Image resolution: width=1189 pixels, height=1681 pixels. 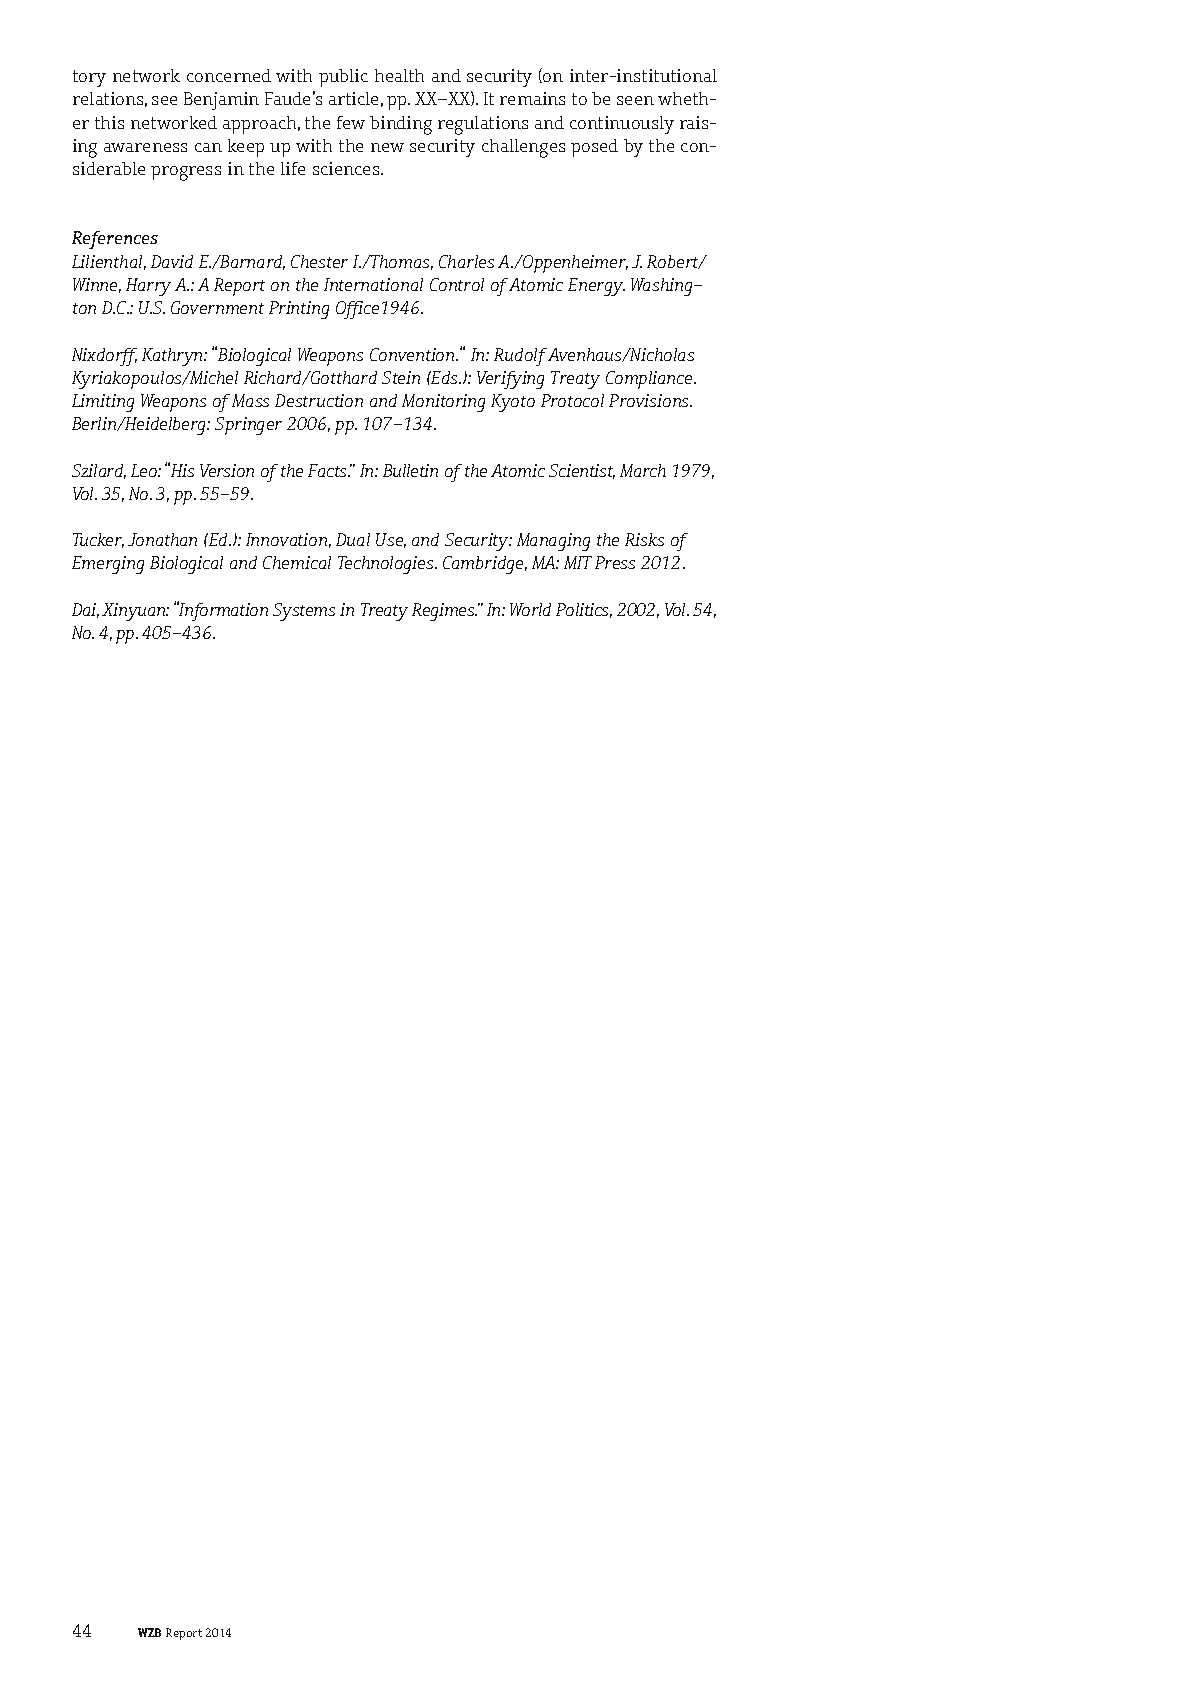 What do you see at coordinates (594, 148) in the document?
I see `posed` at bounding box center [594, 148].
